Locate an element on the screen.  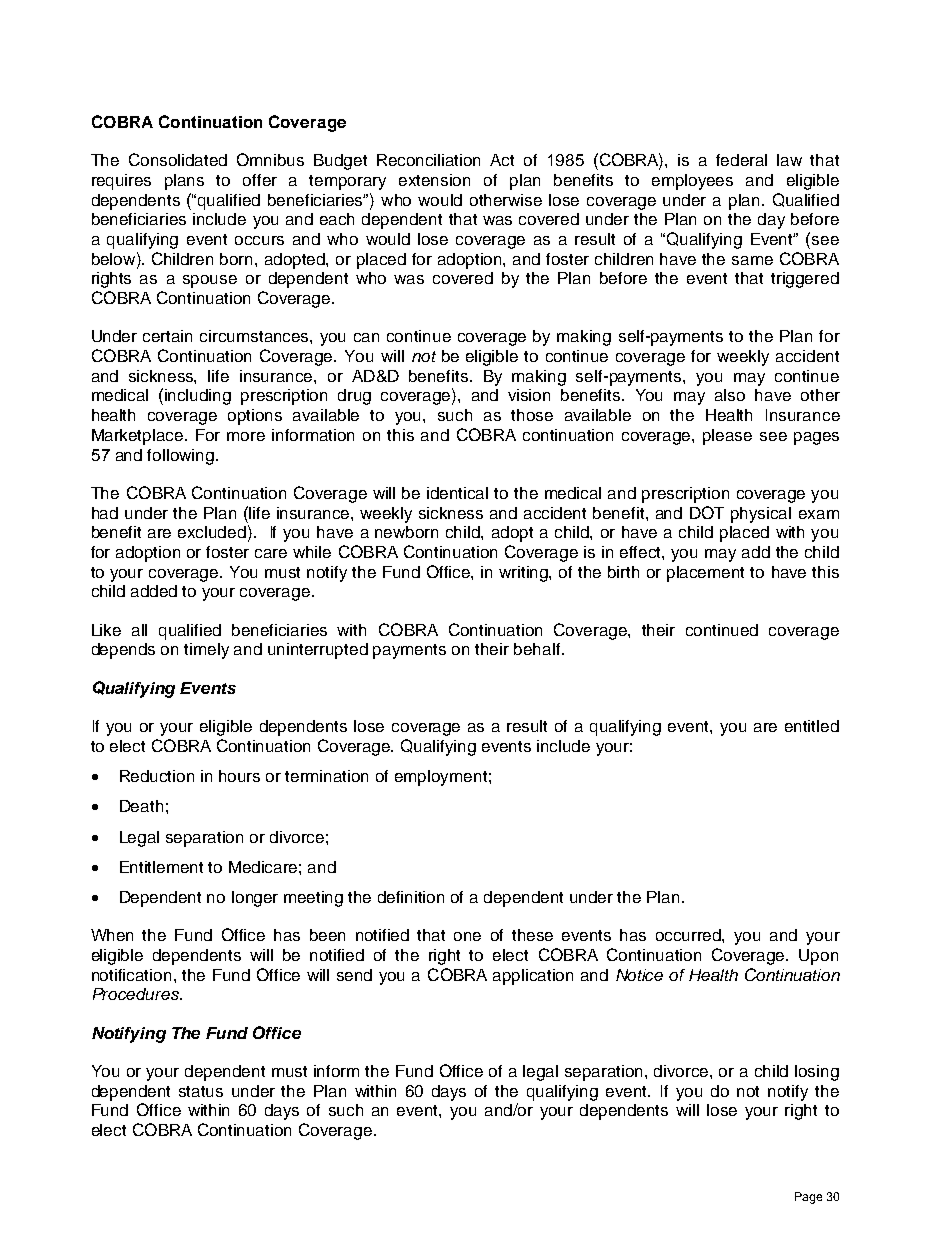
losing is located at coordinates (817, 1073).
